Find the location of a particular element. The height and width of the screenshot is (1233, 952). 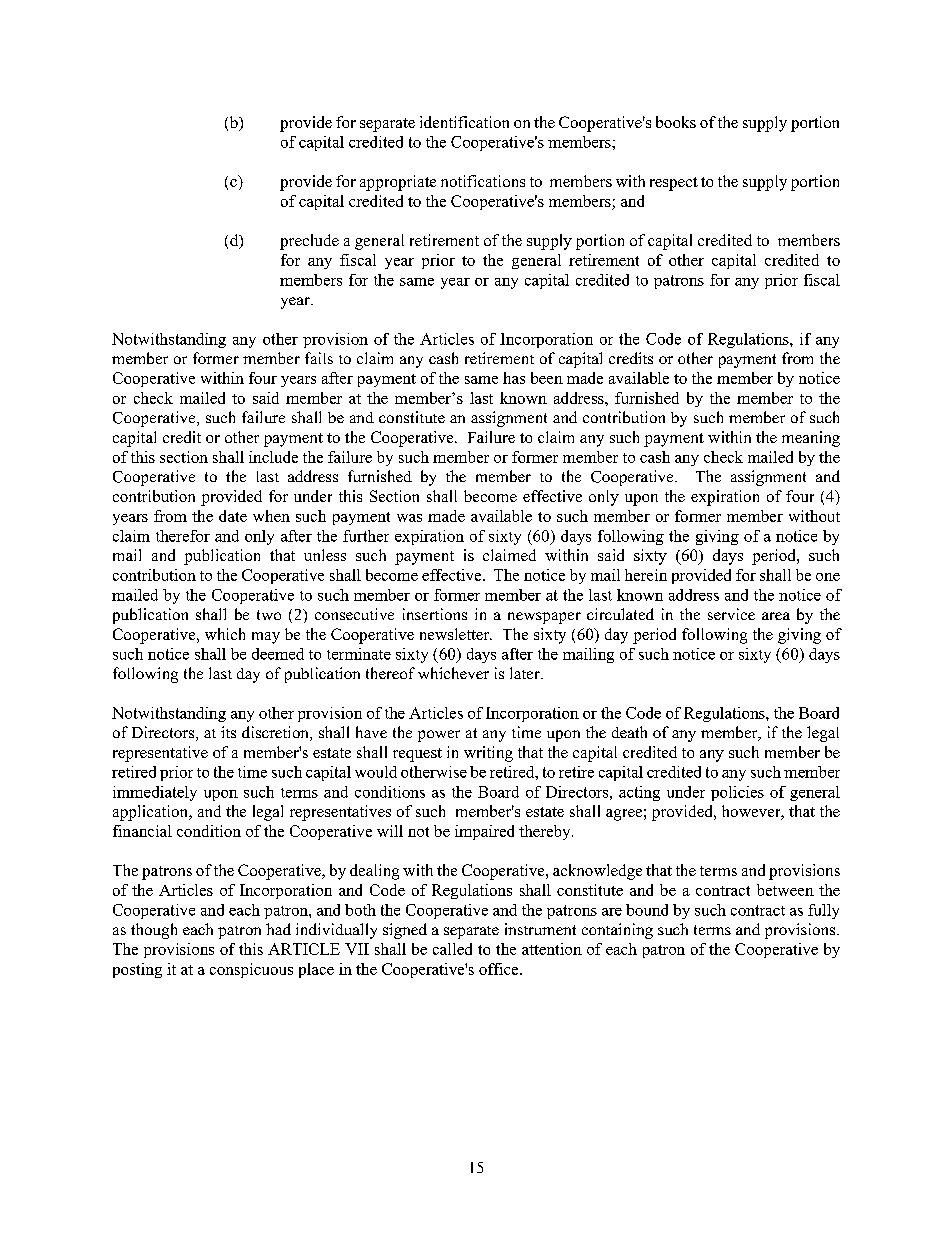

has is located at coordinates (514, 378).
